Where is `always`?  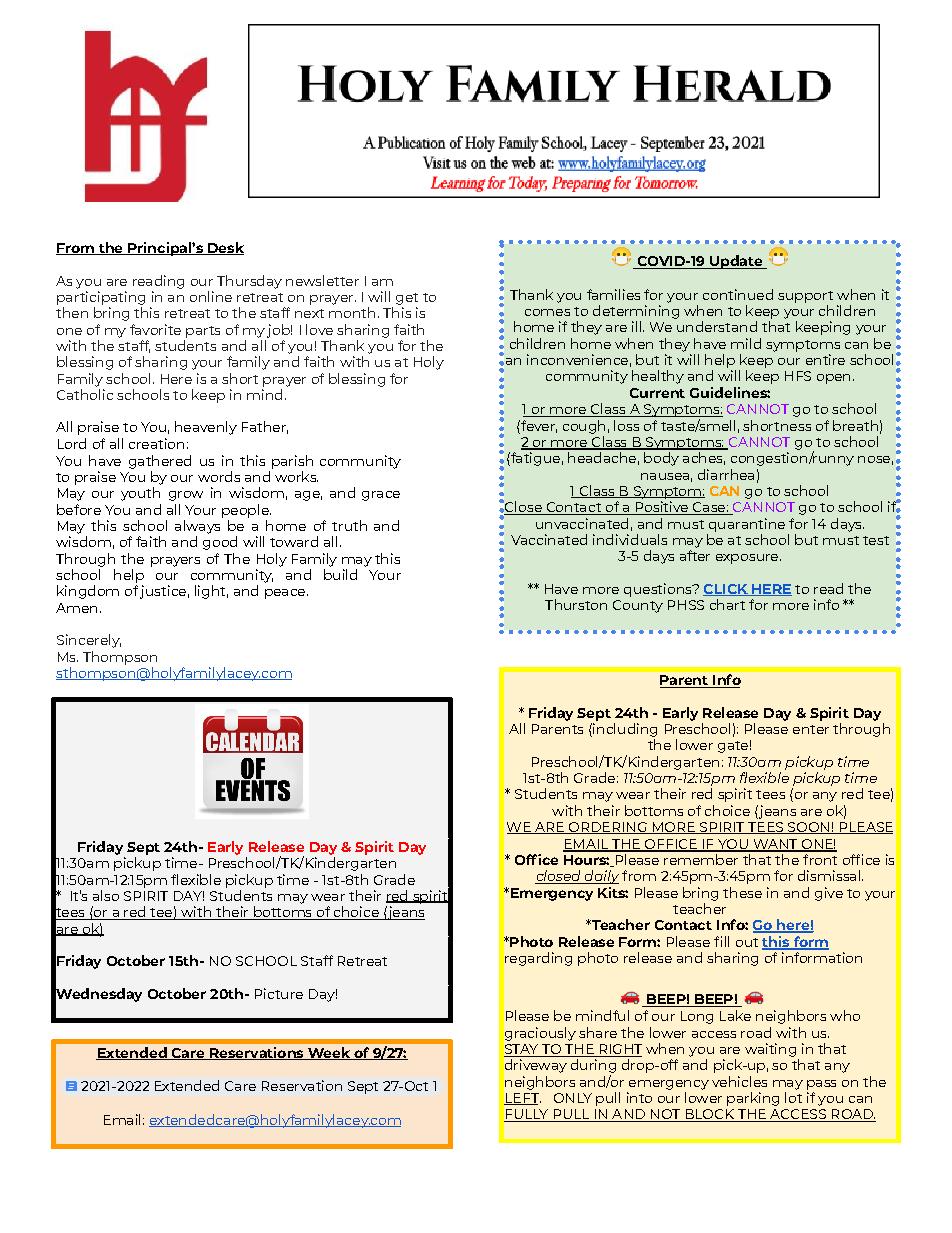
always is located at coordinates (197, 527).
